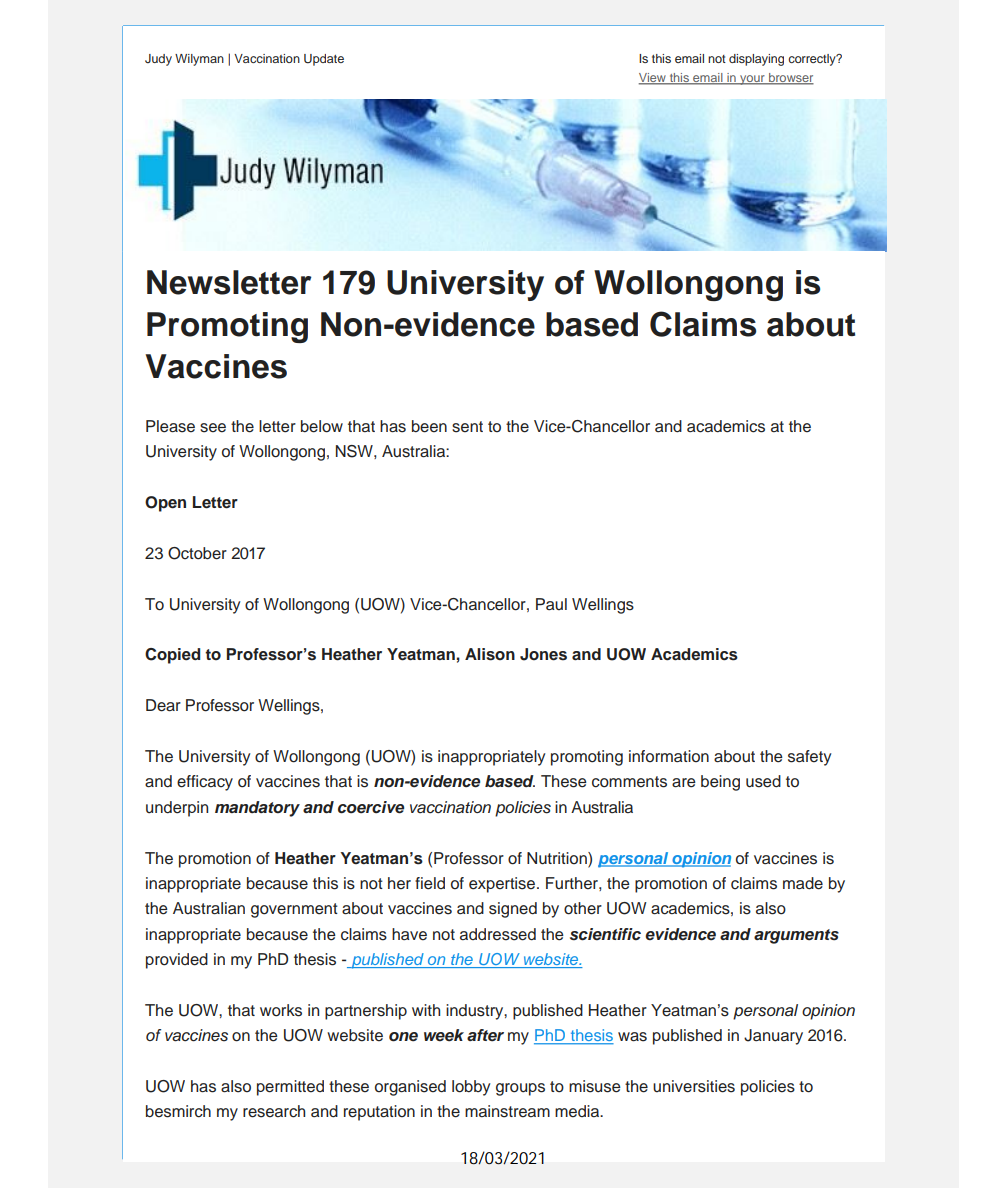 Image resolution: width=1008 pixels, height=1197 pixels. Describe the element at coordinates (274, 1111) in the document. I see `research` at that location.
